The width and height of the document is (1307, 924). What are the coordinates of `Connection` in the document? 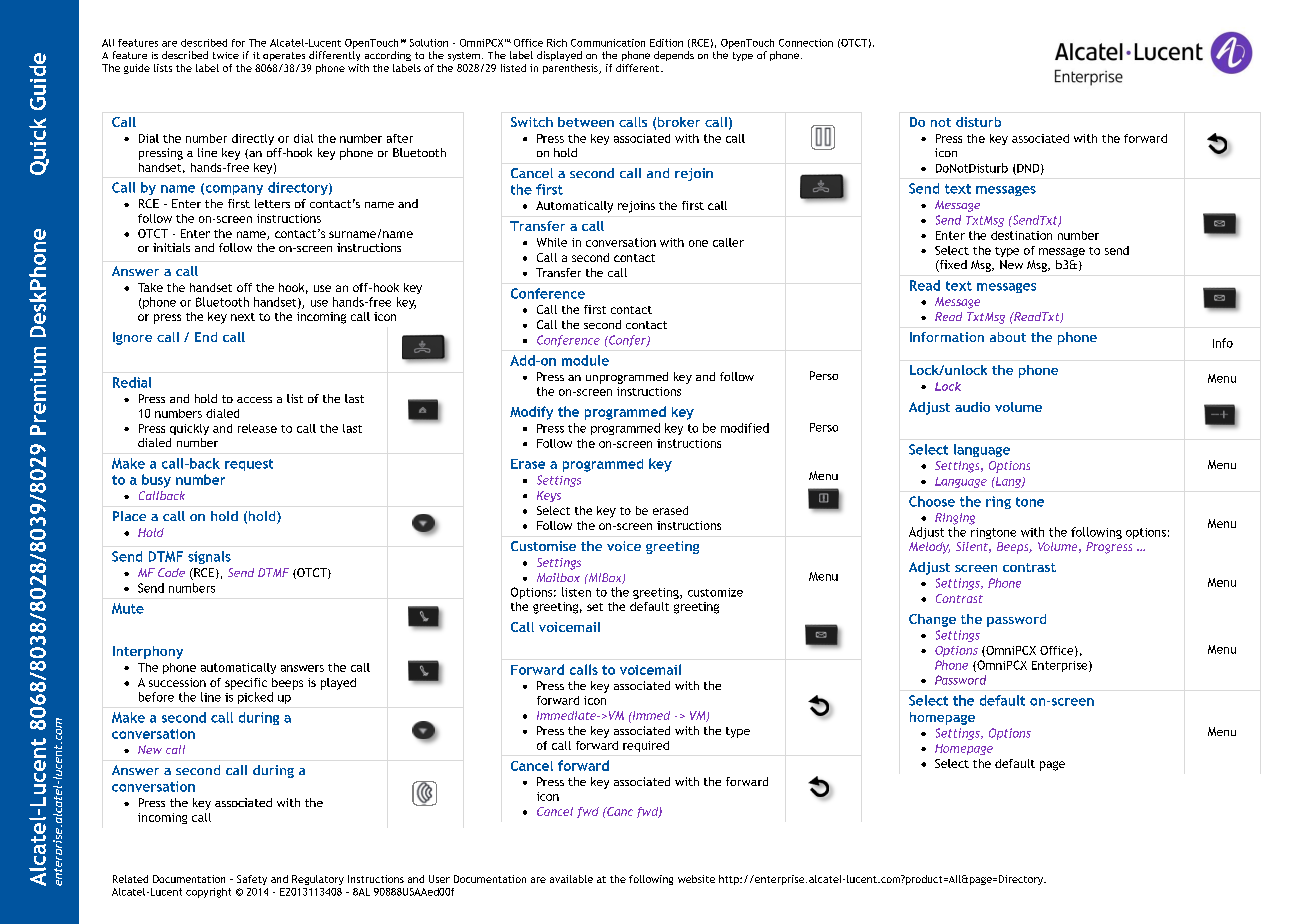 It's located at (806, 43).
